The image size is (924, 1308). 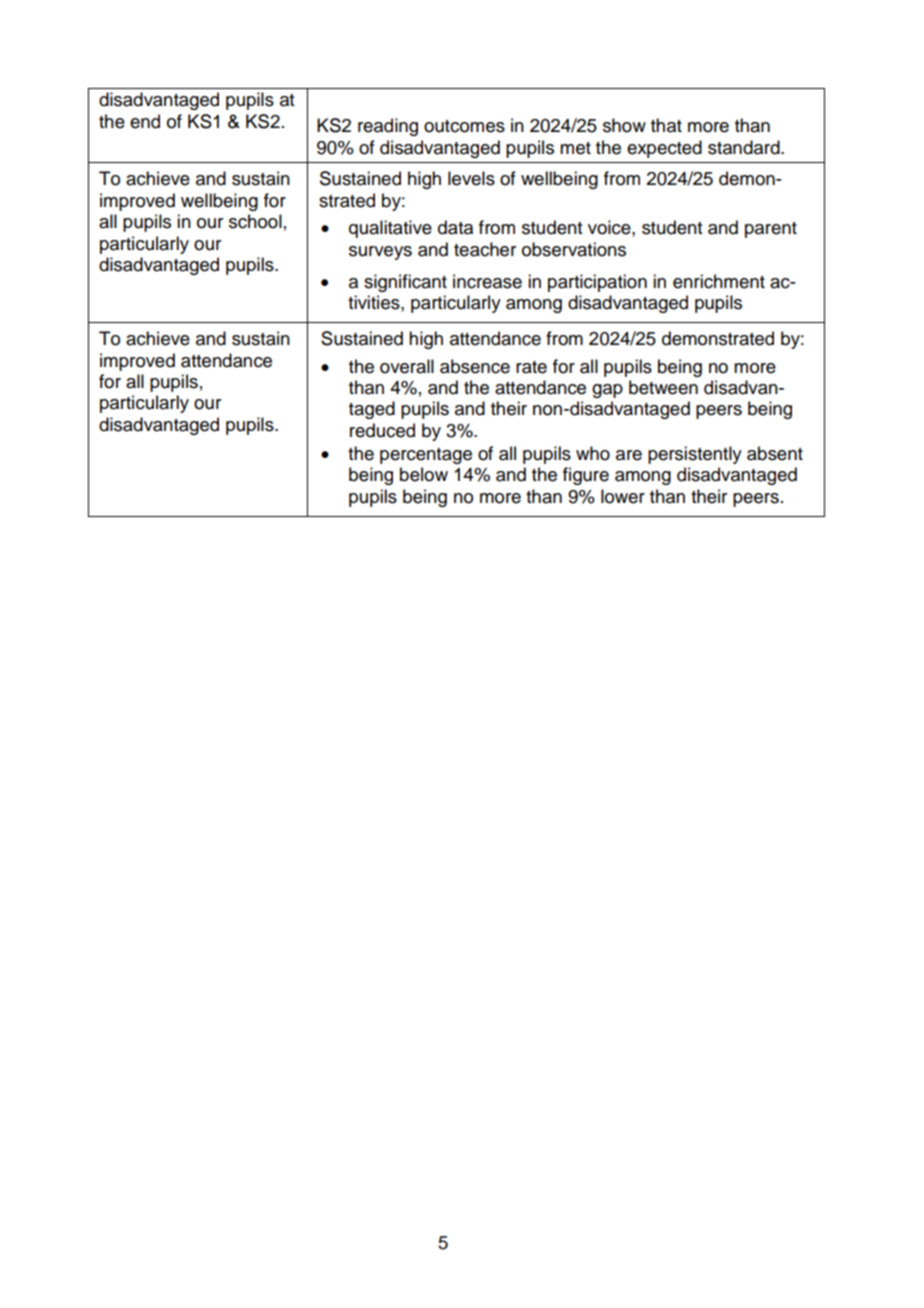 I want to click on gap, so click(x=607, y=391).
